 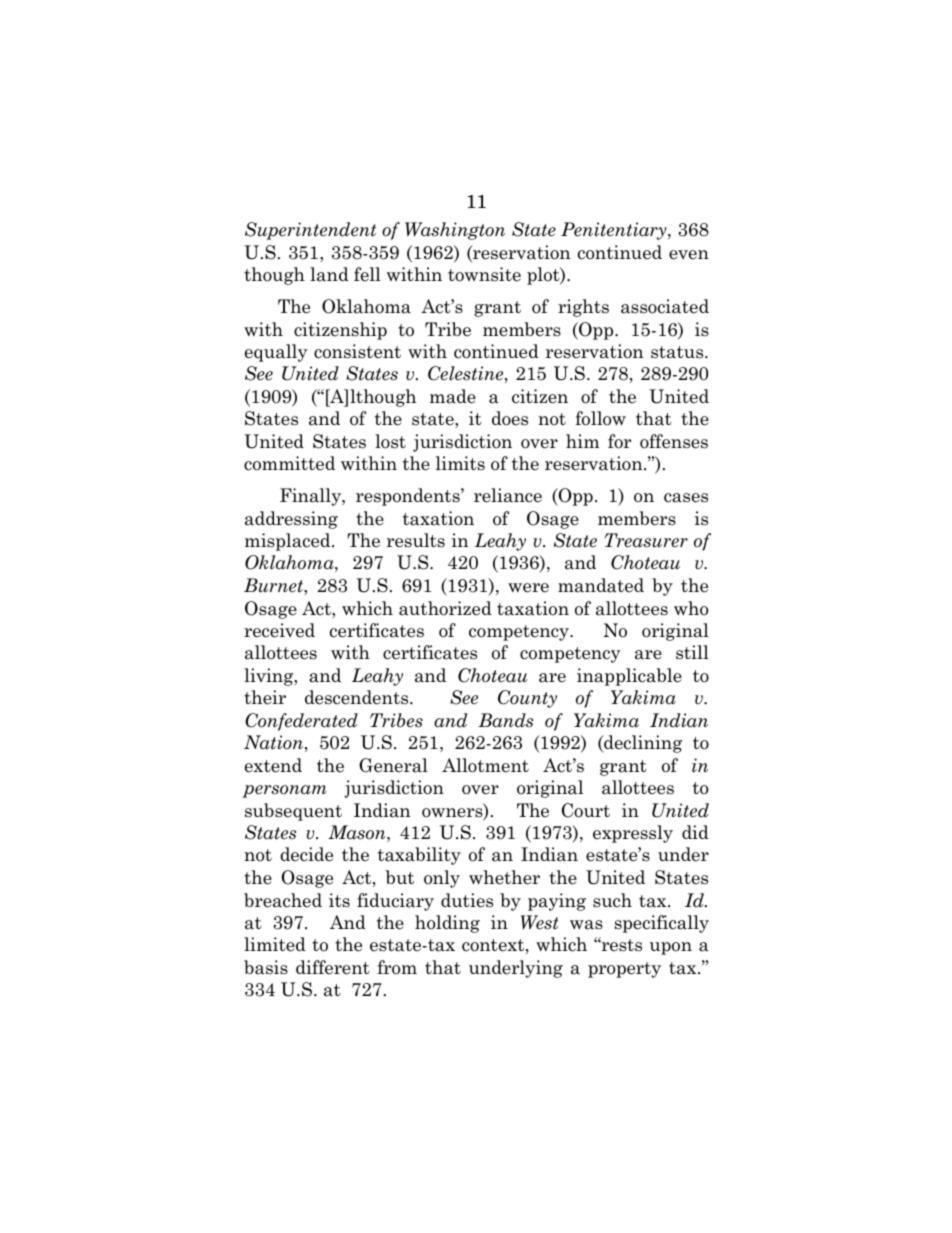 What do you see at coordinates (615, 231) in the image?
I see `Penitentiary` at bounding box center [615, 231].
